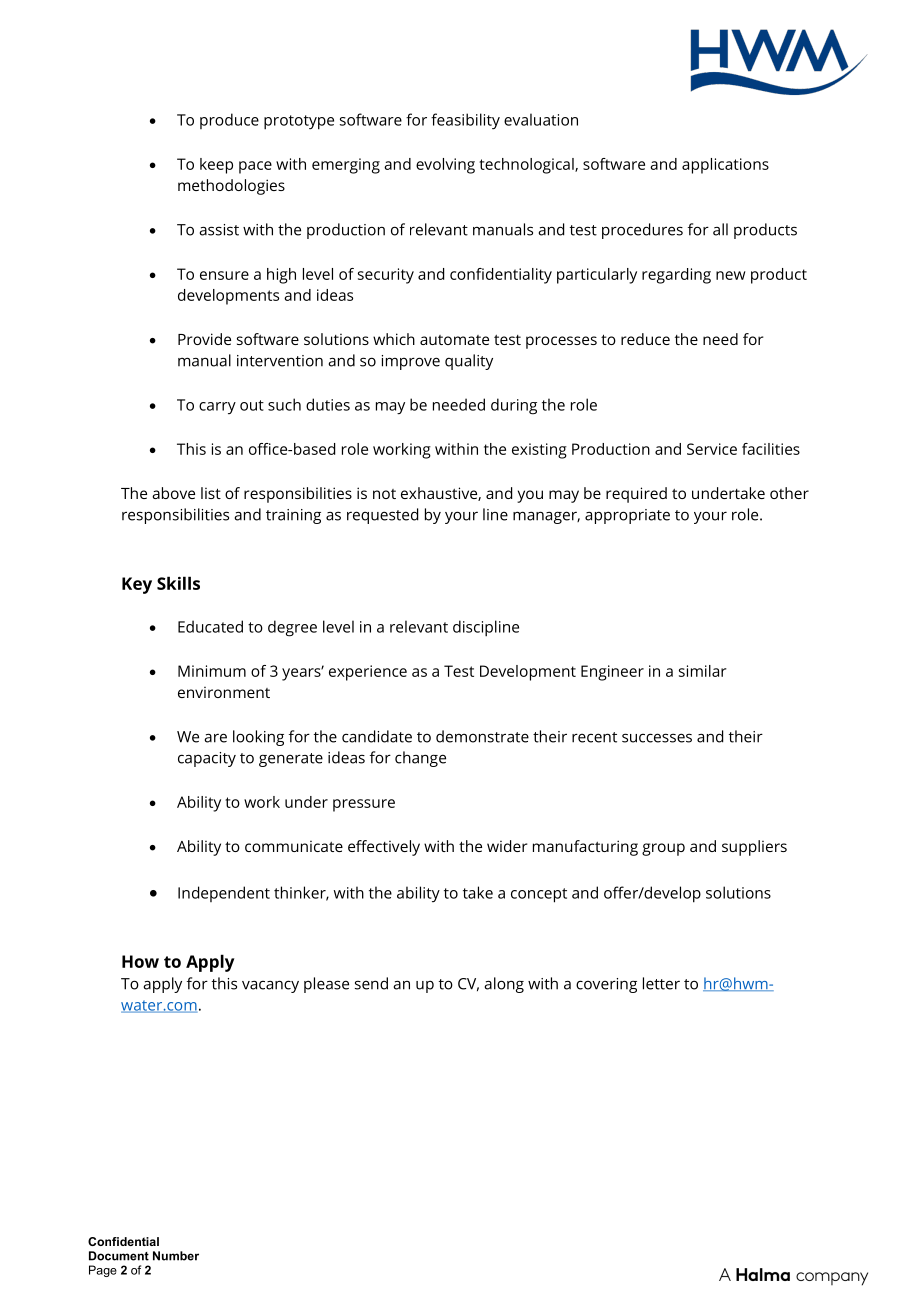  I want to click on applications, so click(725, 166).
